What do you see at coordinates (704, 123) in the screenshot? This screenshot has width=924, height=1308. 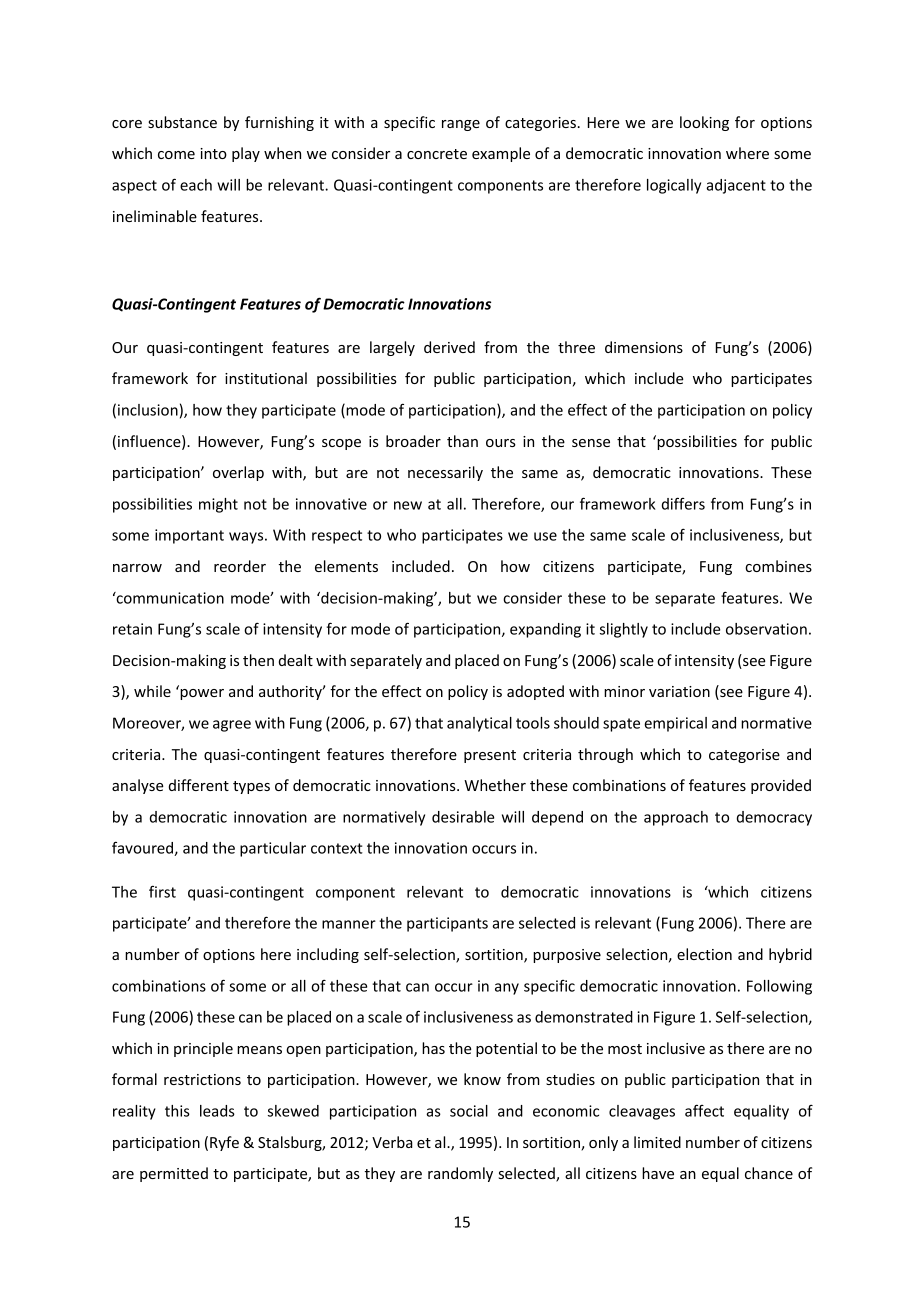 I see `looking` at bounding box center [704, 123].
